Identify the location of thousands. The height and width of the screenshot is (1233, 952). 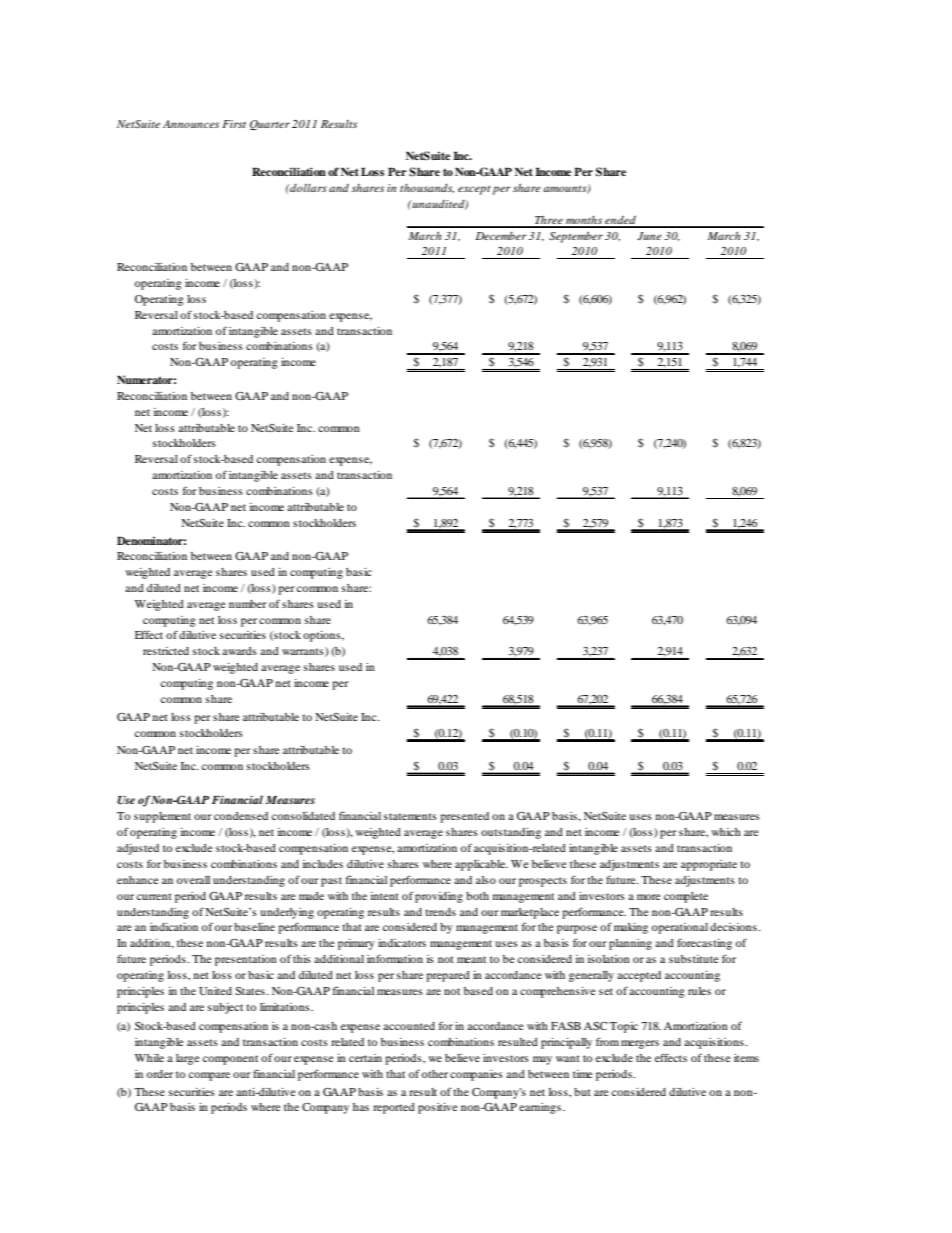
(427, 188).
